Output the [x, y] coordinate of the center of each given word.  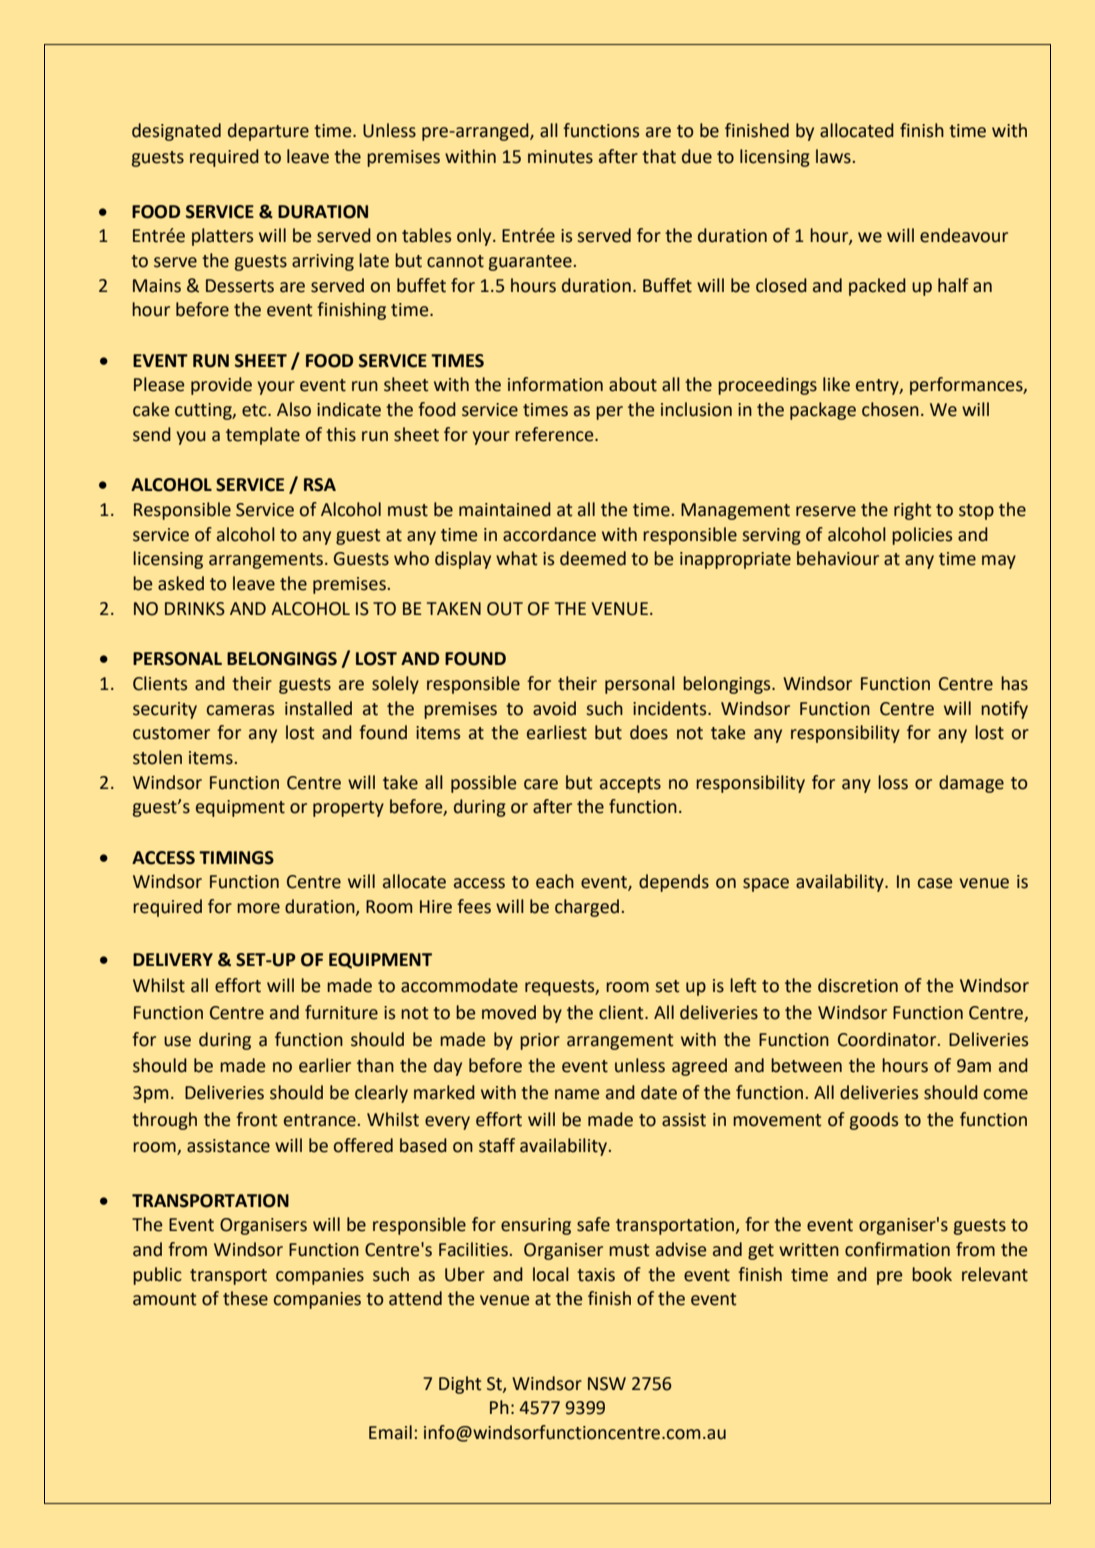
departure [268, 132]
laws [833, 156]
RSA [320, 485]
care [541, 784]
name [577, 1094]
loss [893, 782]
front [256, 1119]
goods [874, 1121]
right [912, 511]
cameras [240, 710]
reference [555, 434]
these [245, 1298]
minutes [560, 157]
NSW [607, 1384]
